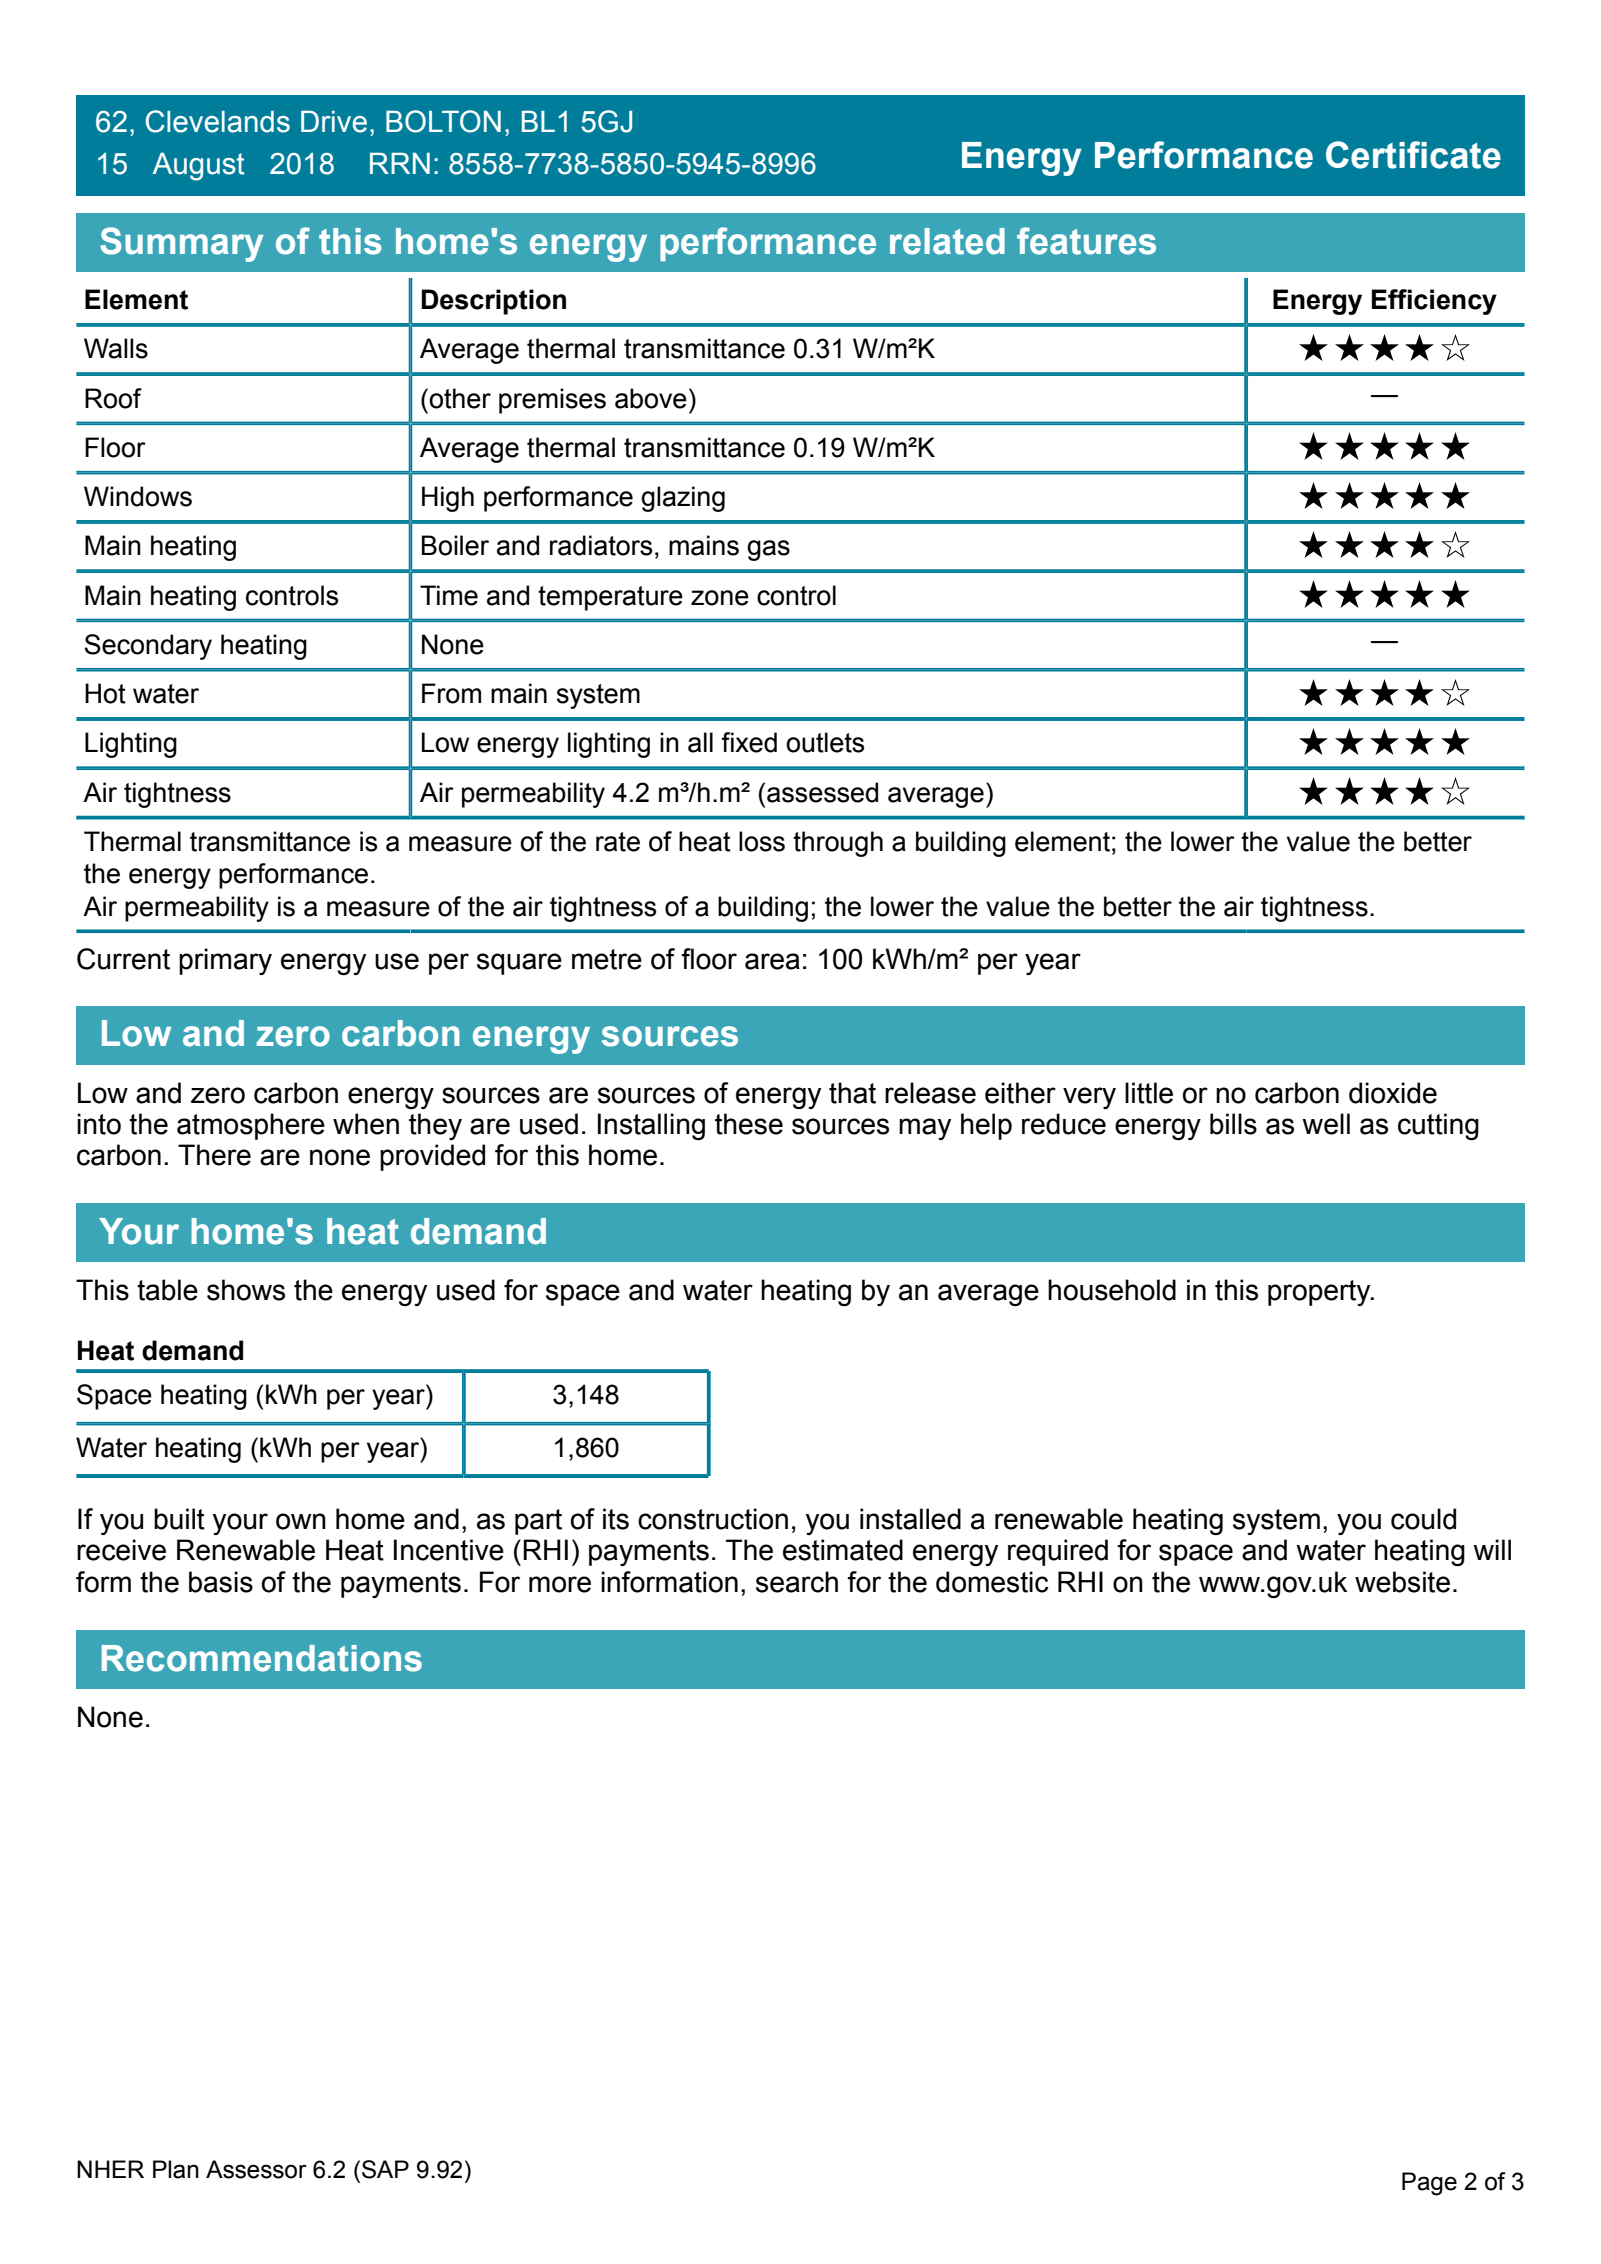 The height and width of the image is (2264, 1601). Describe the element at coordinates (251, 1126) in the image. I see `atmosphere` at that location.
